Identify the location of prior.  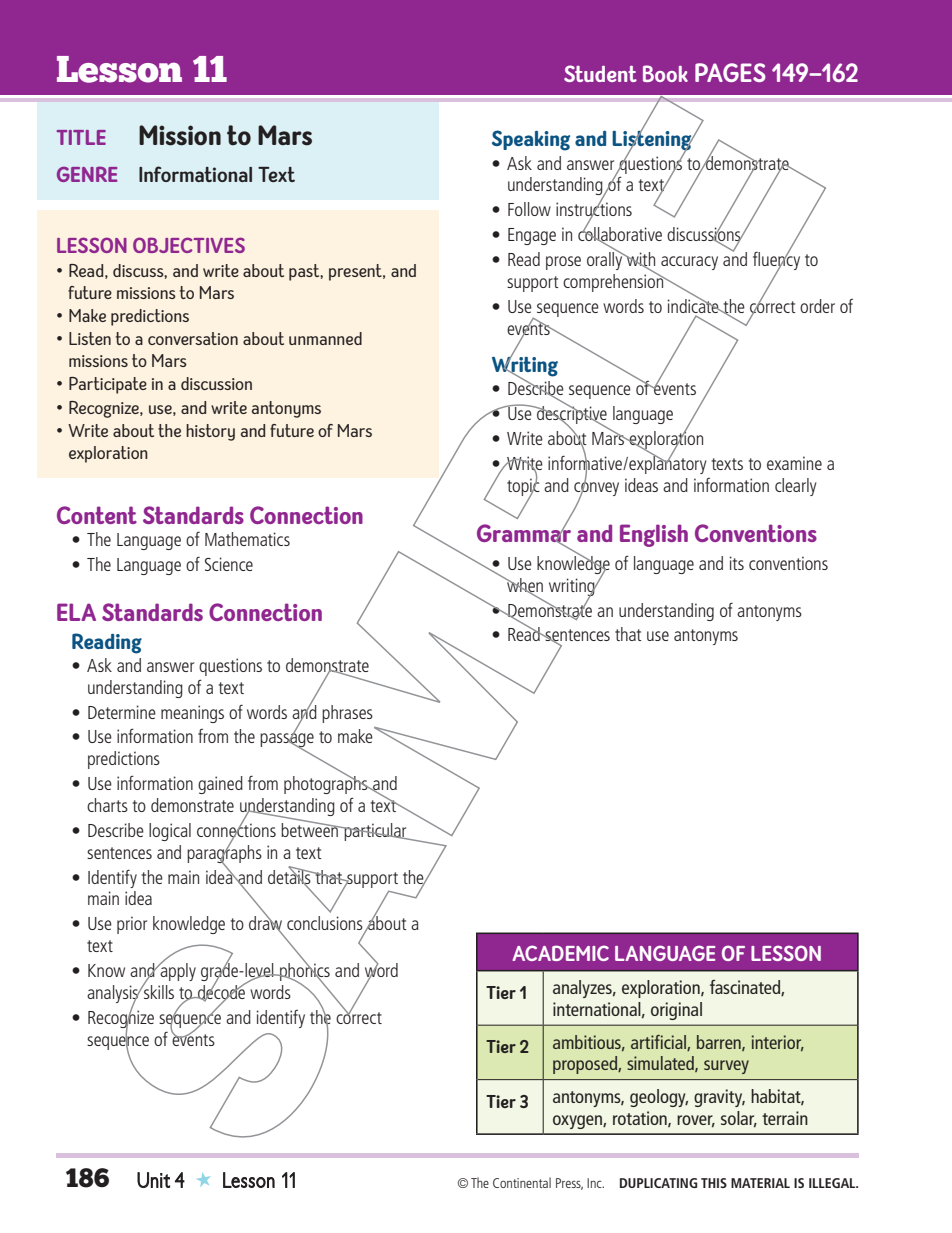
(132, 925).
